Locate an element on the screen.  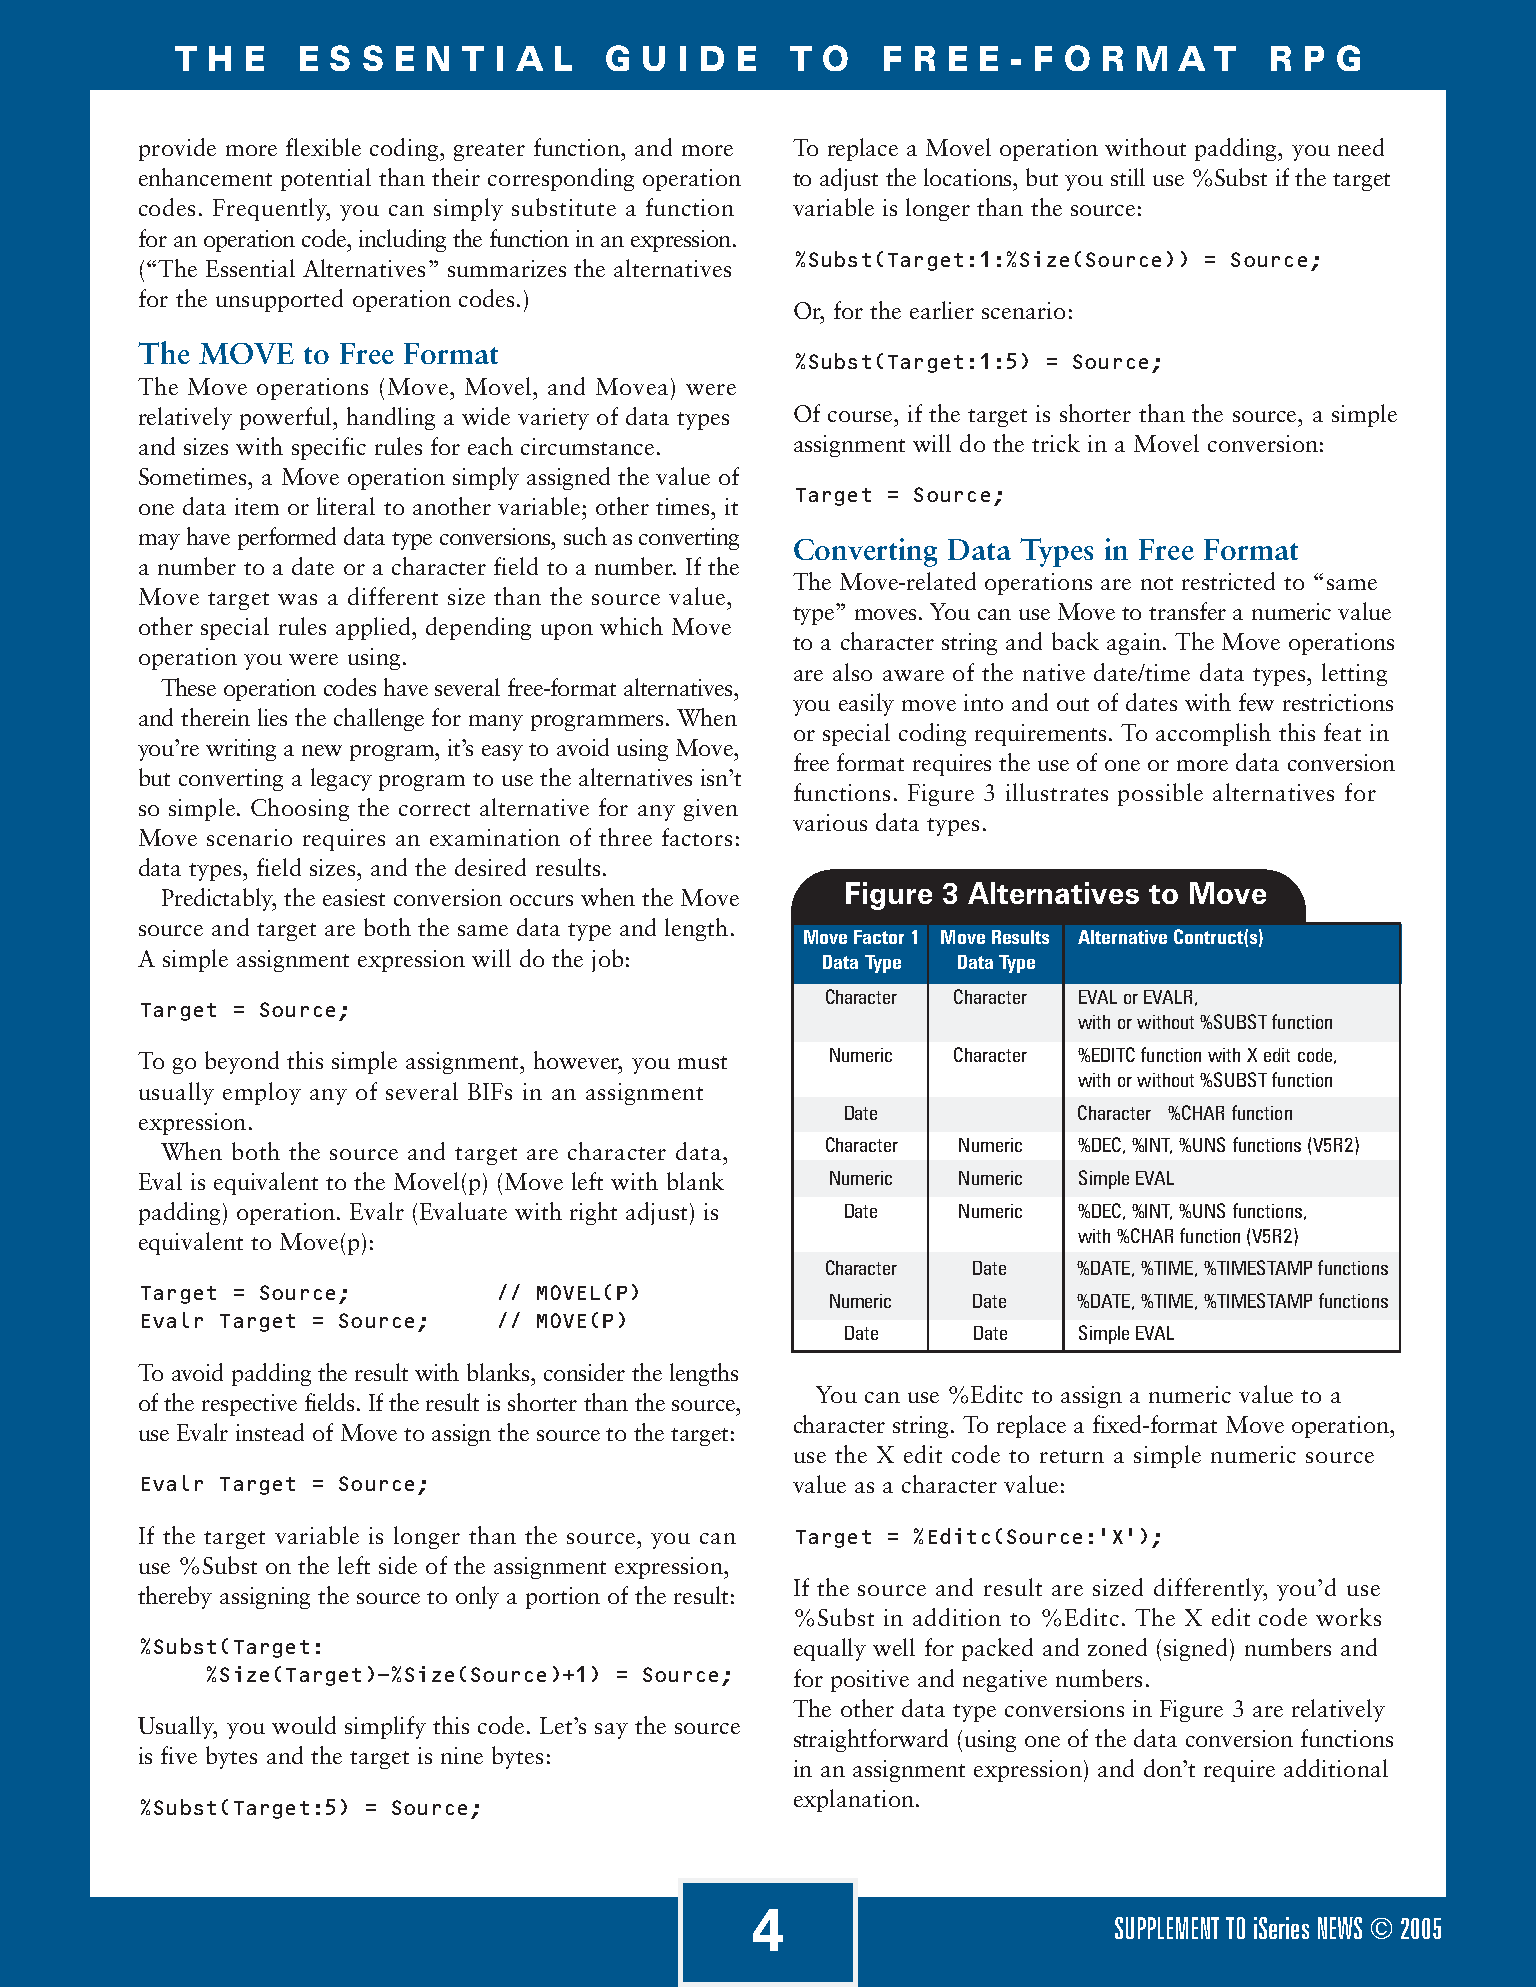
equally is located at coordinates (830, 1649).
